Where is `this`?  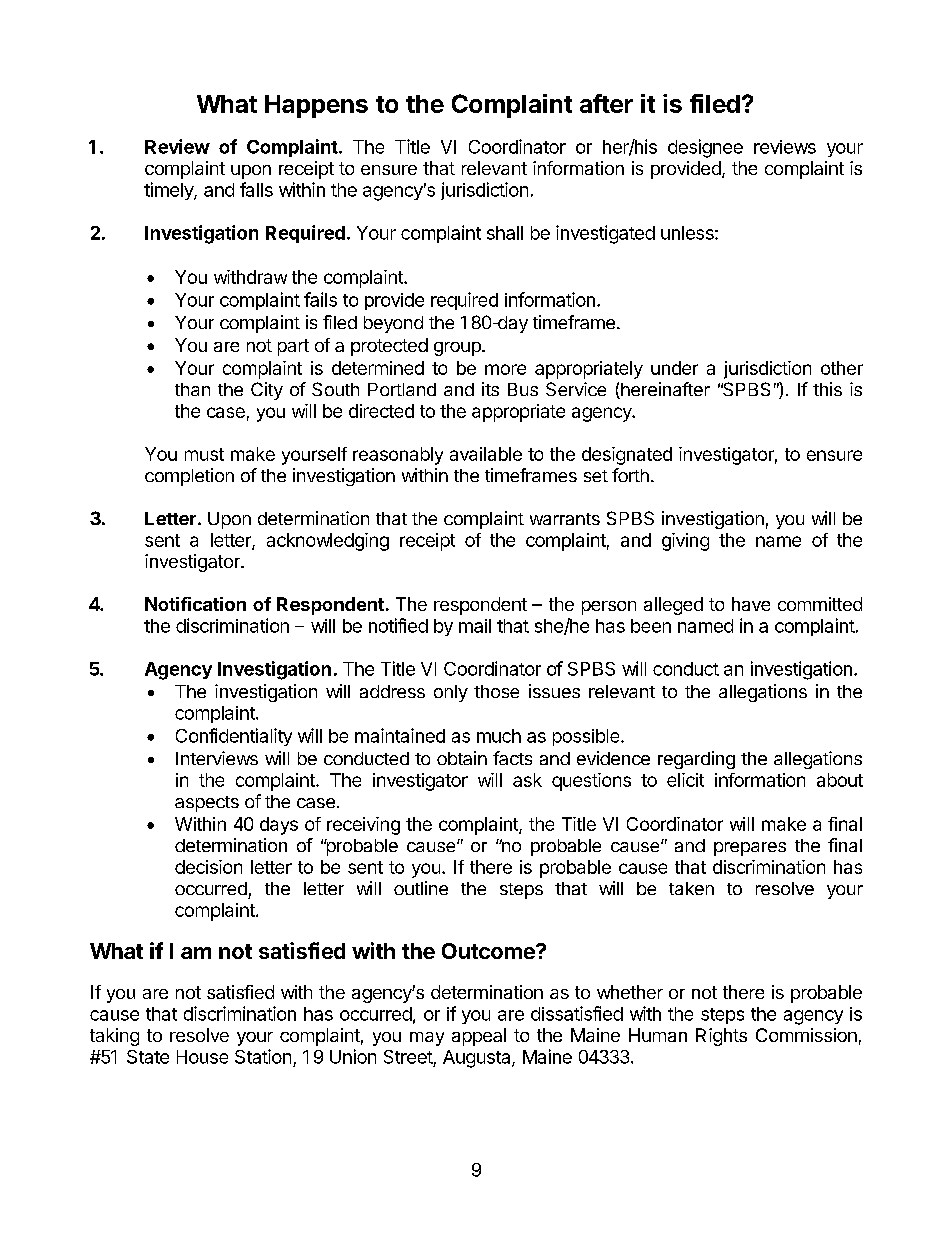
this is located at coordinates (827, 389).
